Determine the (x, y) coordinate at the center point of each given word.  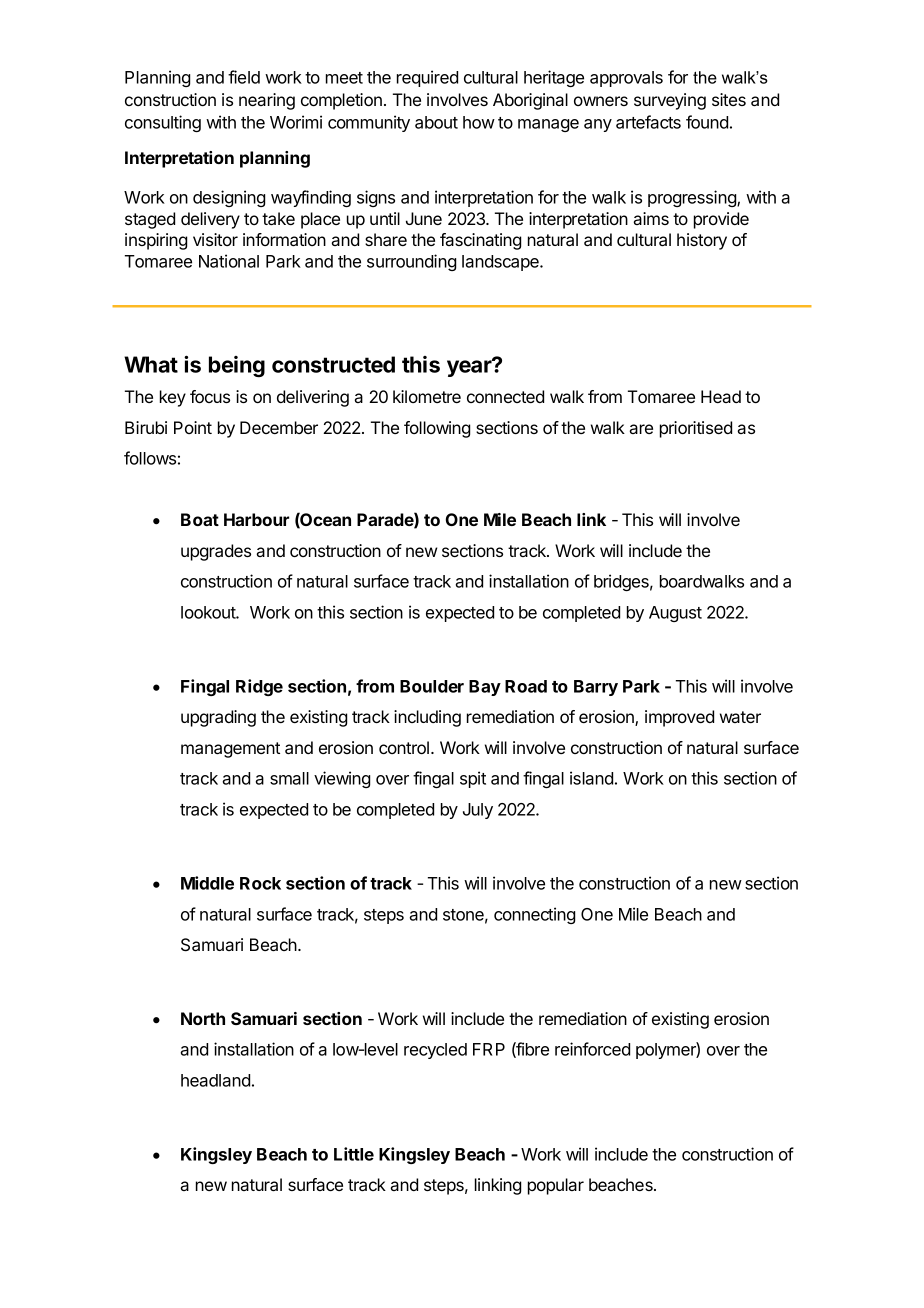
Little (354, 1154)
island (591, 778)
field (244, 77)
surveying (670, 101)
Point (193, 427)
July (478, 811)
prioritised (696, 429)
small (289, 778)
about (436, 122)
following (437, 429)
